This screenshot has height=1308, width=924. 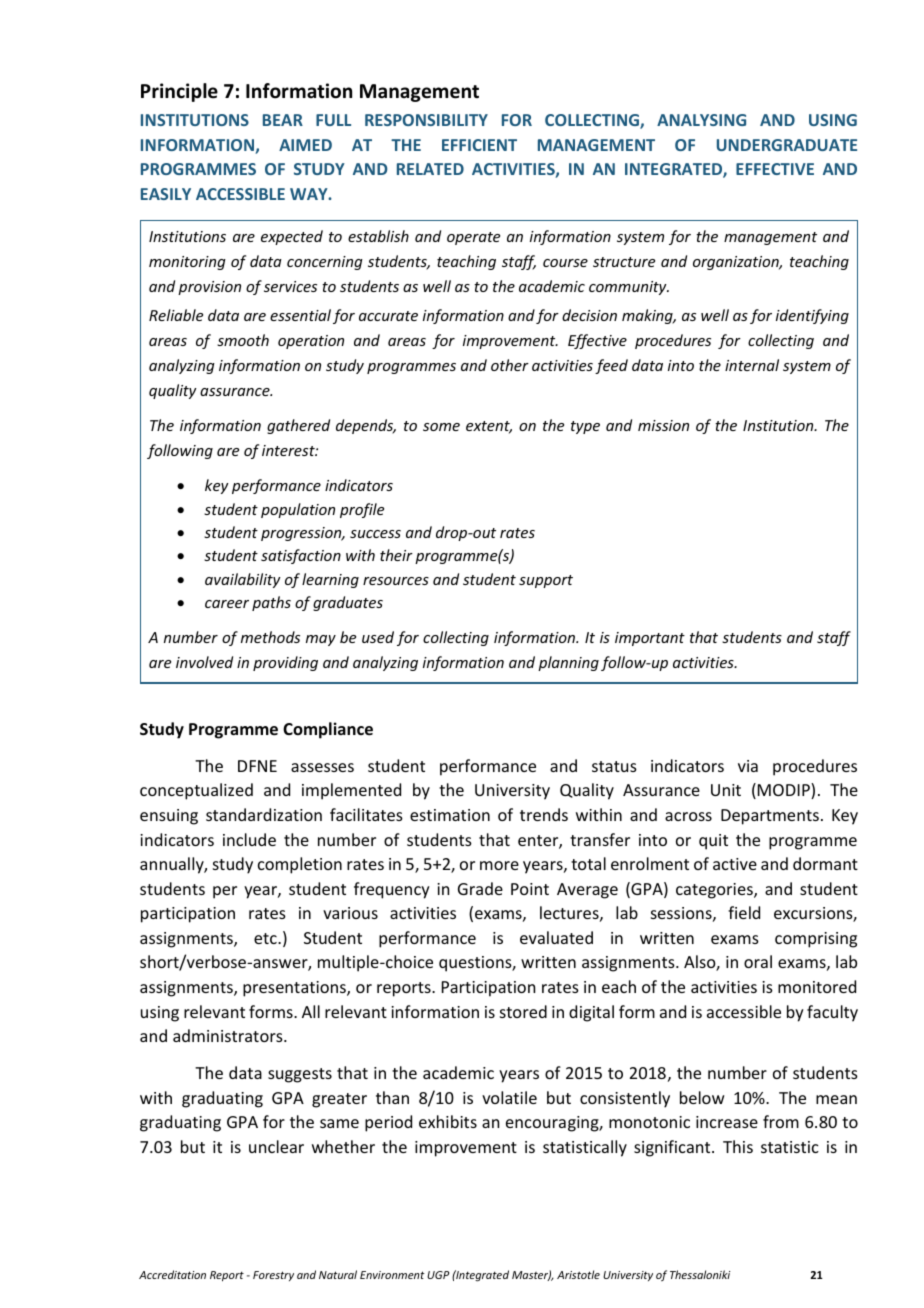 I want to click on Aristotle, so click(x=578, y=1274).
